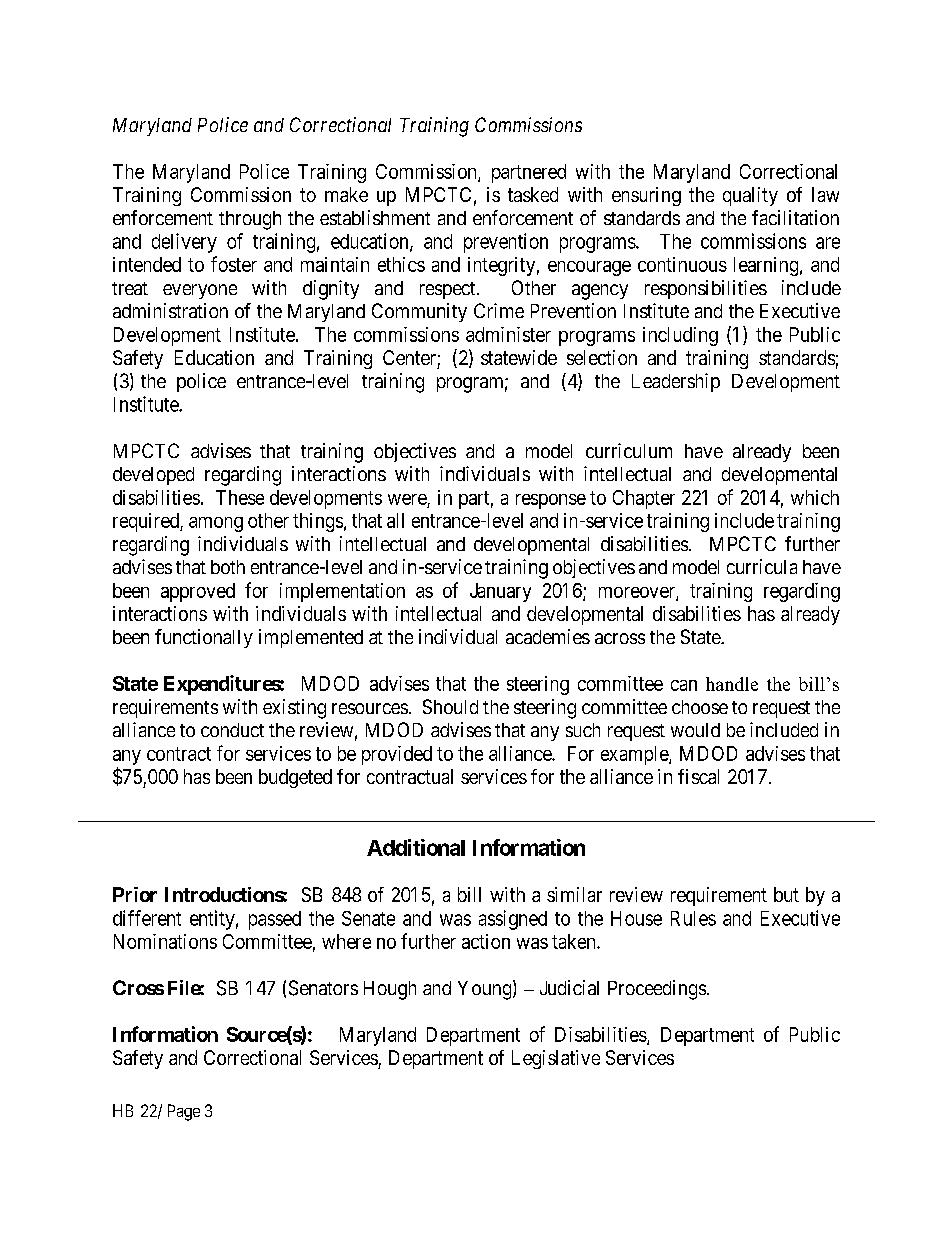  Describe the element at coordinates (184, 1112) in the screenshot. I see `Page` at that location.
